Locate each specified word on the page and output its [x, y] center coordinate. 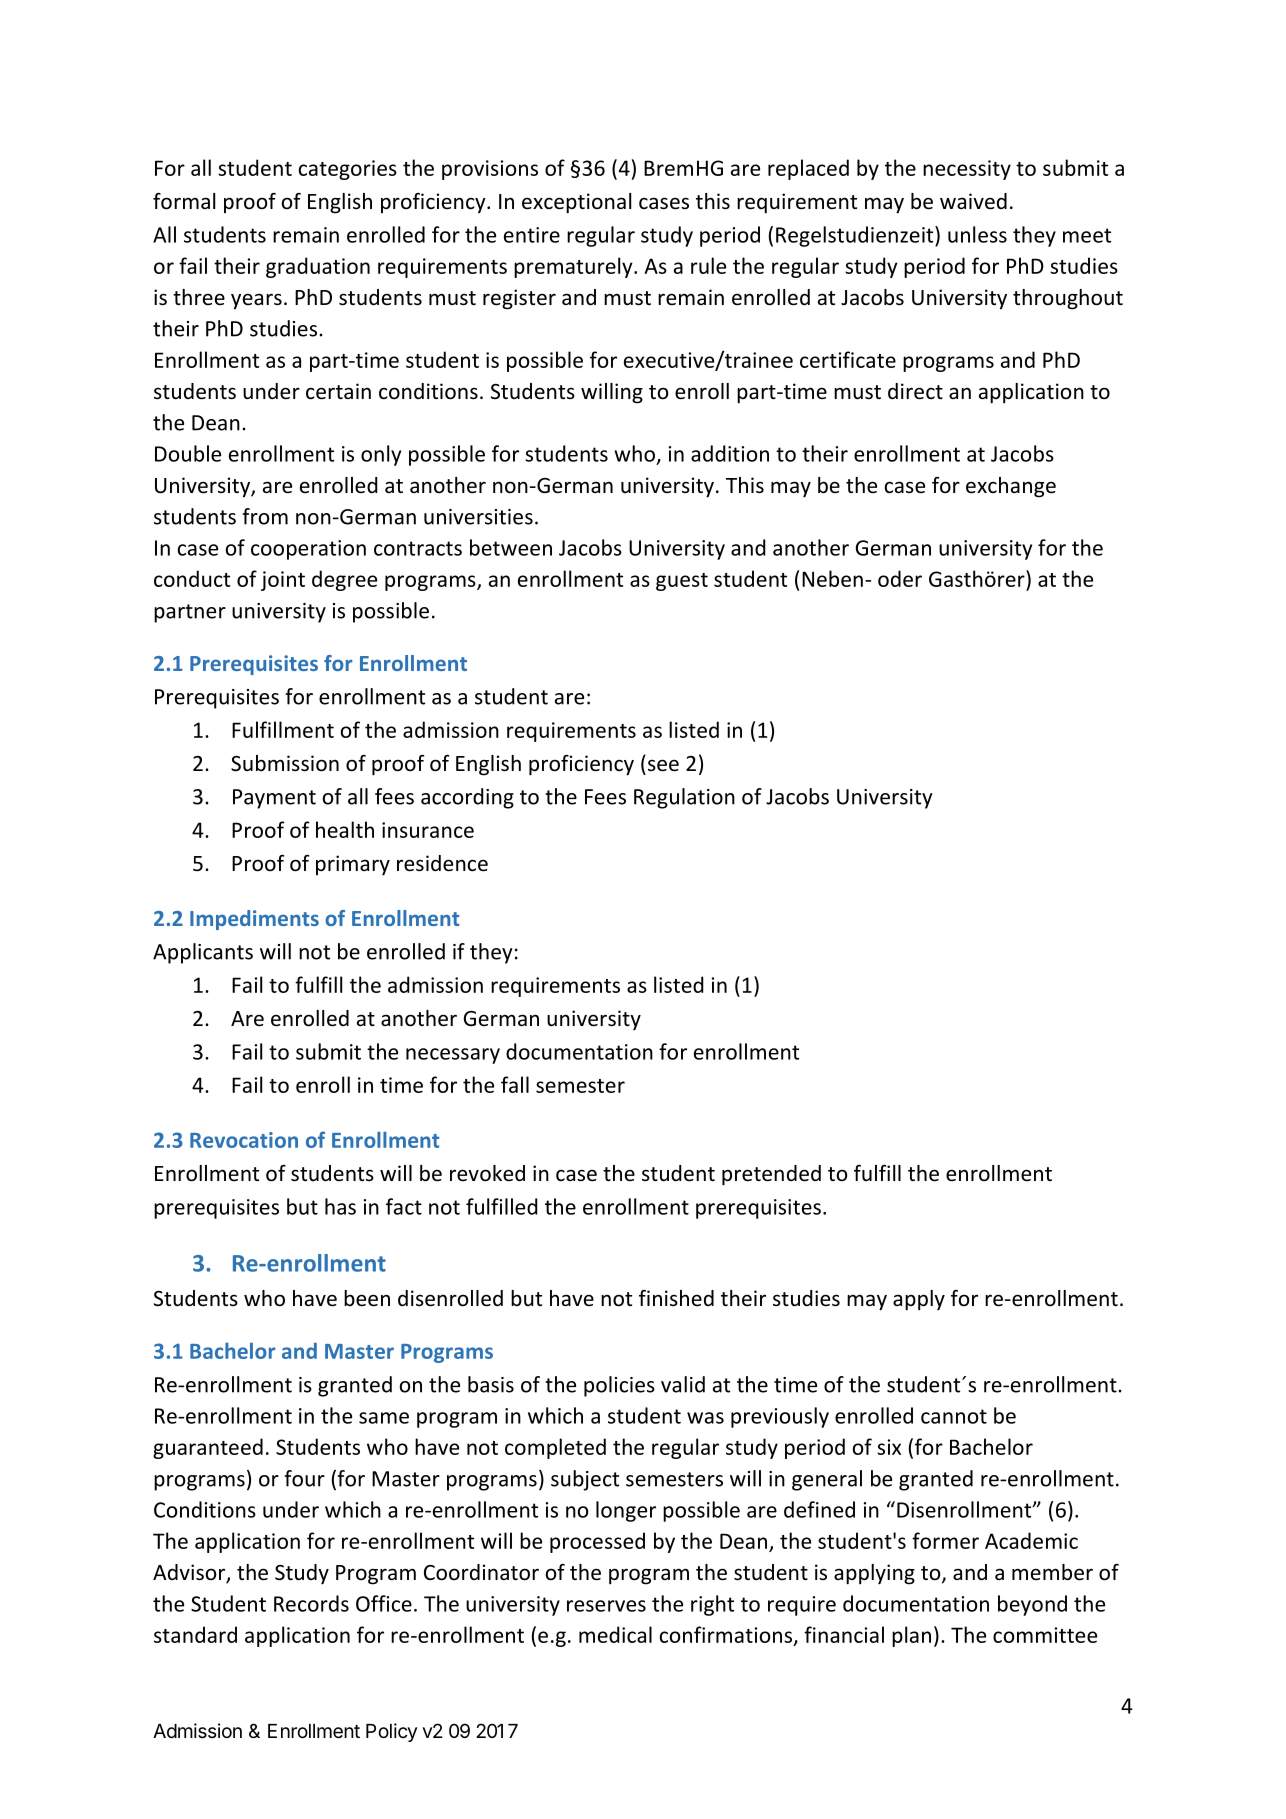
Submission [285, 763]
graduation [318, 267]
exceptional [576, 203]
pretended [771, 1175]
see [663, 765]
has [340, 1206]
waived [973, 201]
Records [311, 1603]
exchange [1011, 487]
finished [676, 1298]
